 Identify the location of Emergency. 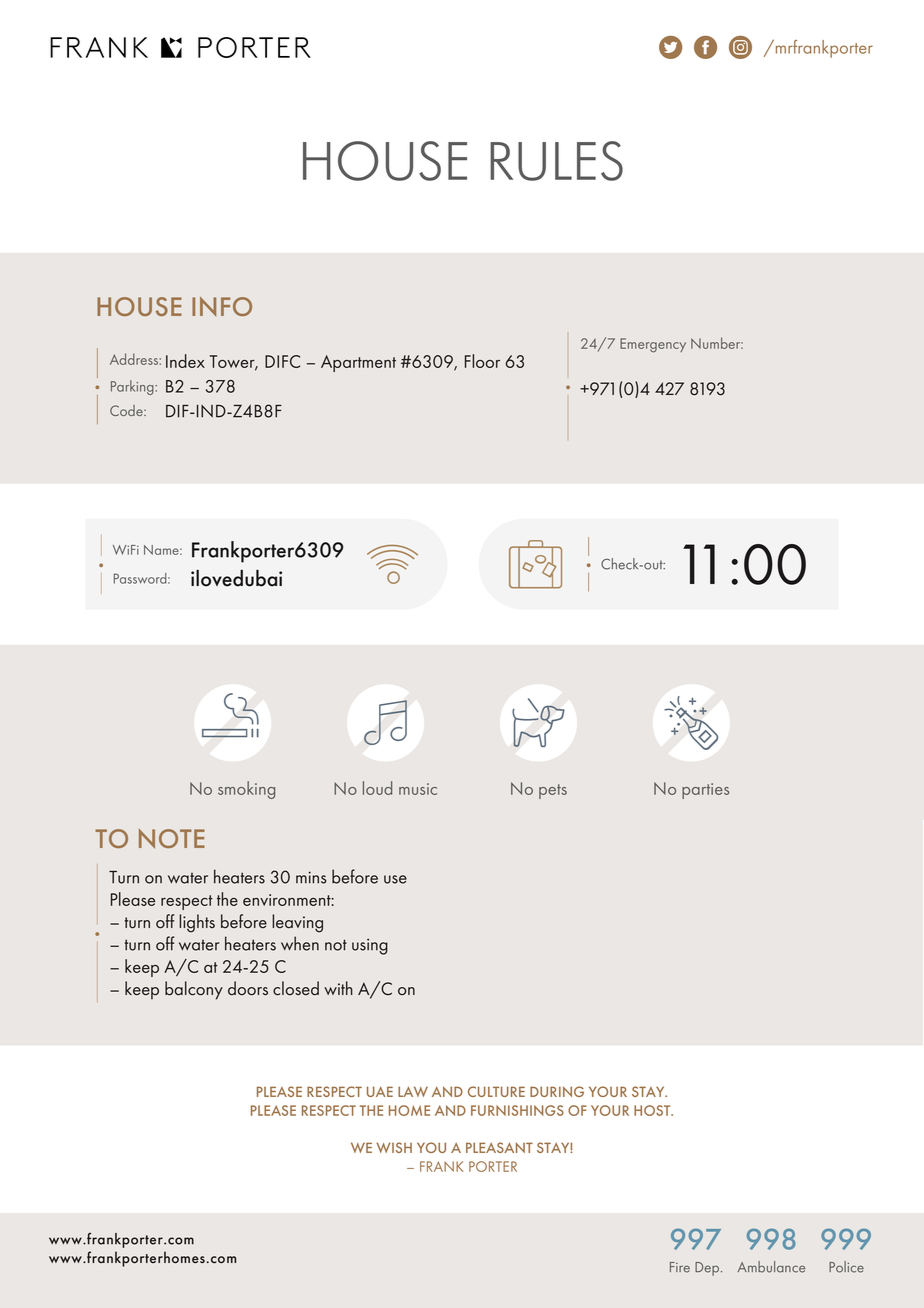
(653, 345).
